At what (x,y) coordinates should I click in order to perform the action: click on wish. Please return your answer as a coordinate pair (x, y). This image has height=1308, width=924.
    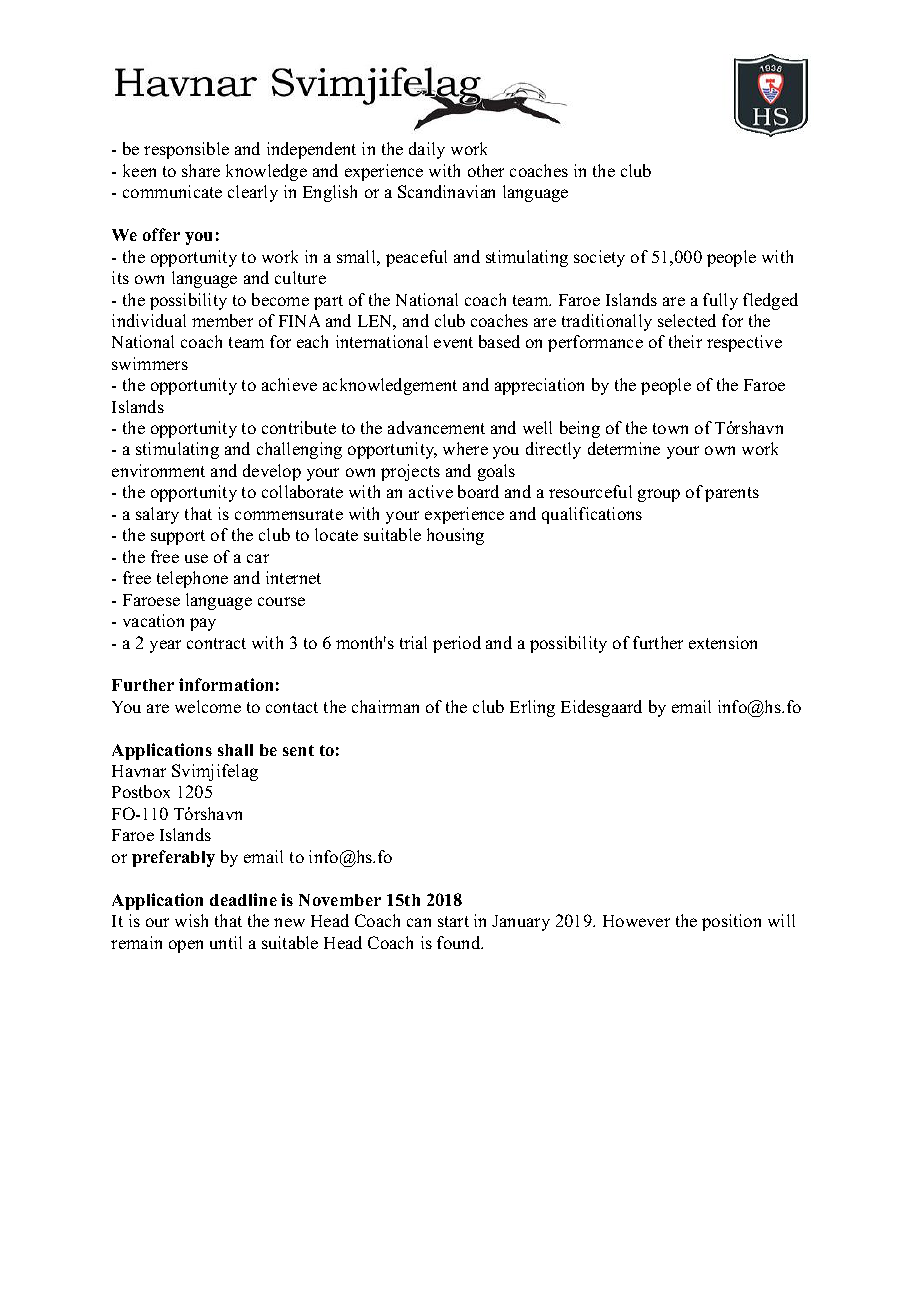
    Looking at the image, I should click on (191, 920).
